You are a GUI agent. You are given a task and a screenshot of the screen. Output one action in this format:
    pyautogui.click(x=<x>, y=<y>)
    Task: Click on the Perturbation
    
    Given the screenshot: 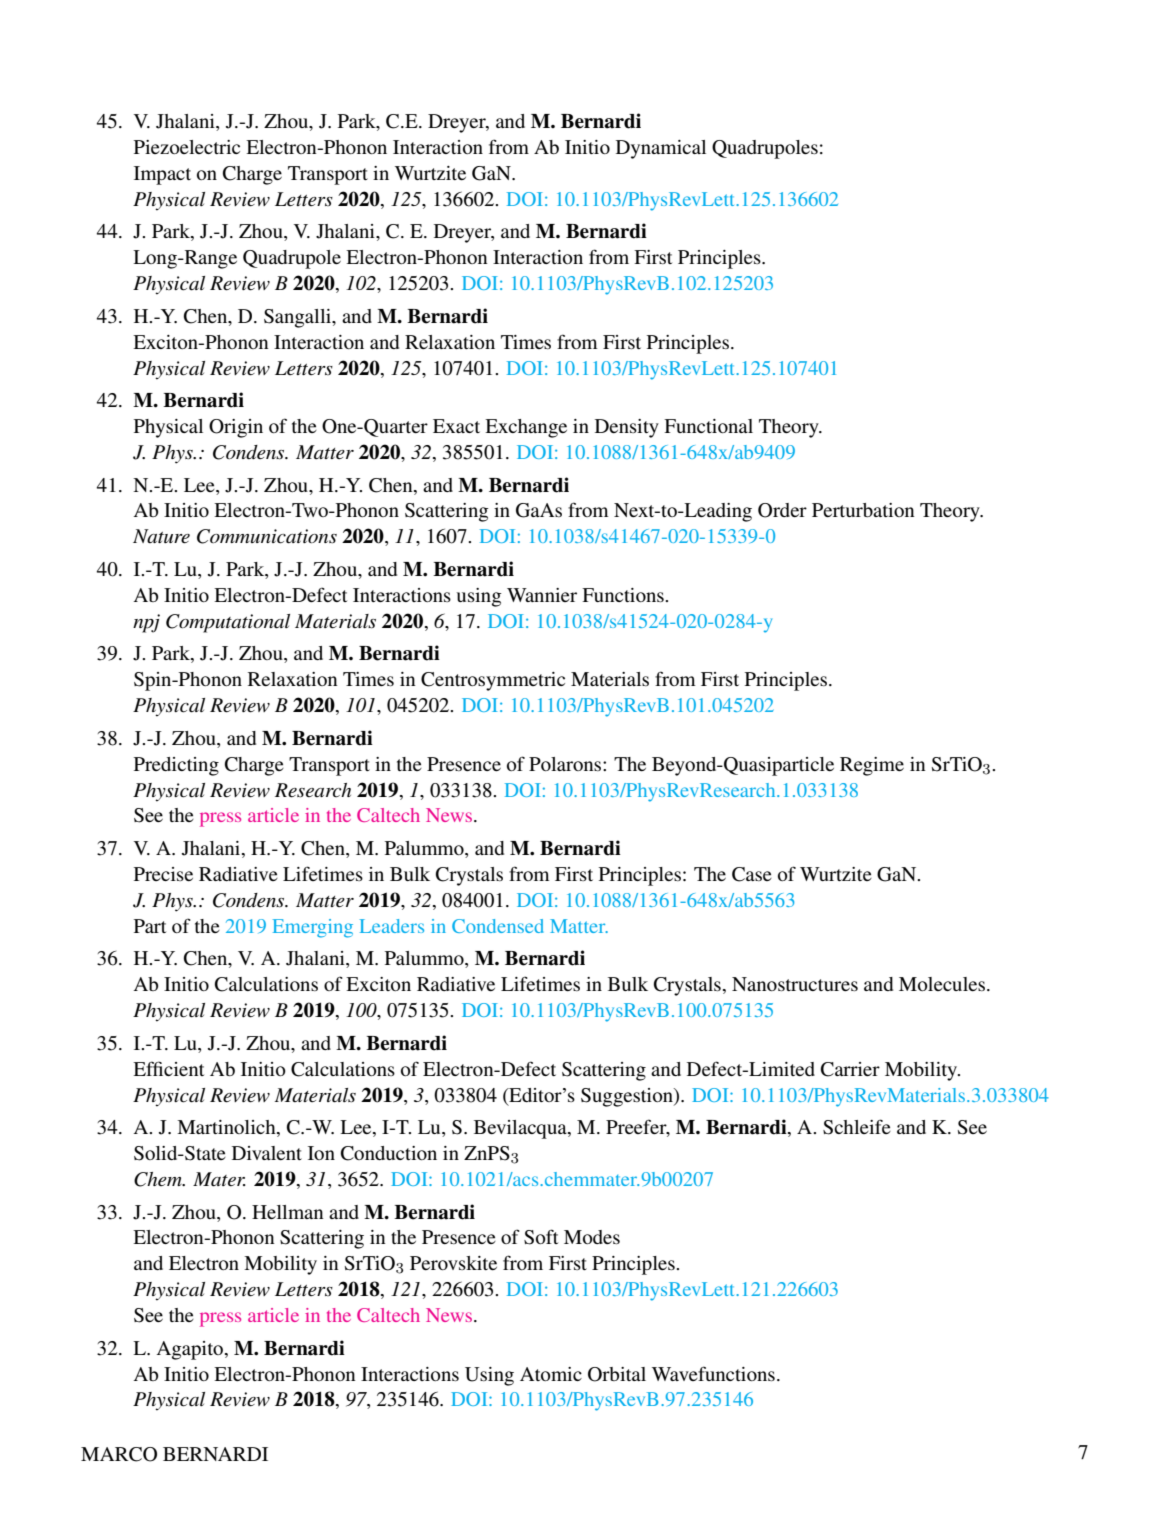 What is the action you would take?
    pyautogui.click(x=863, y=510)
